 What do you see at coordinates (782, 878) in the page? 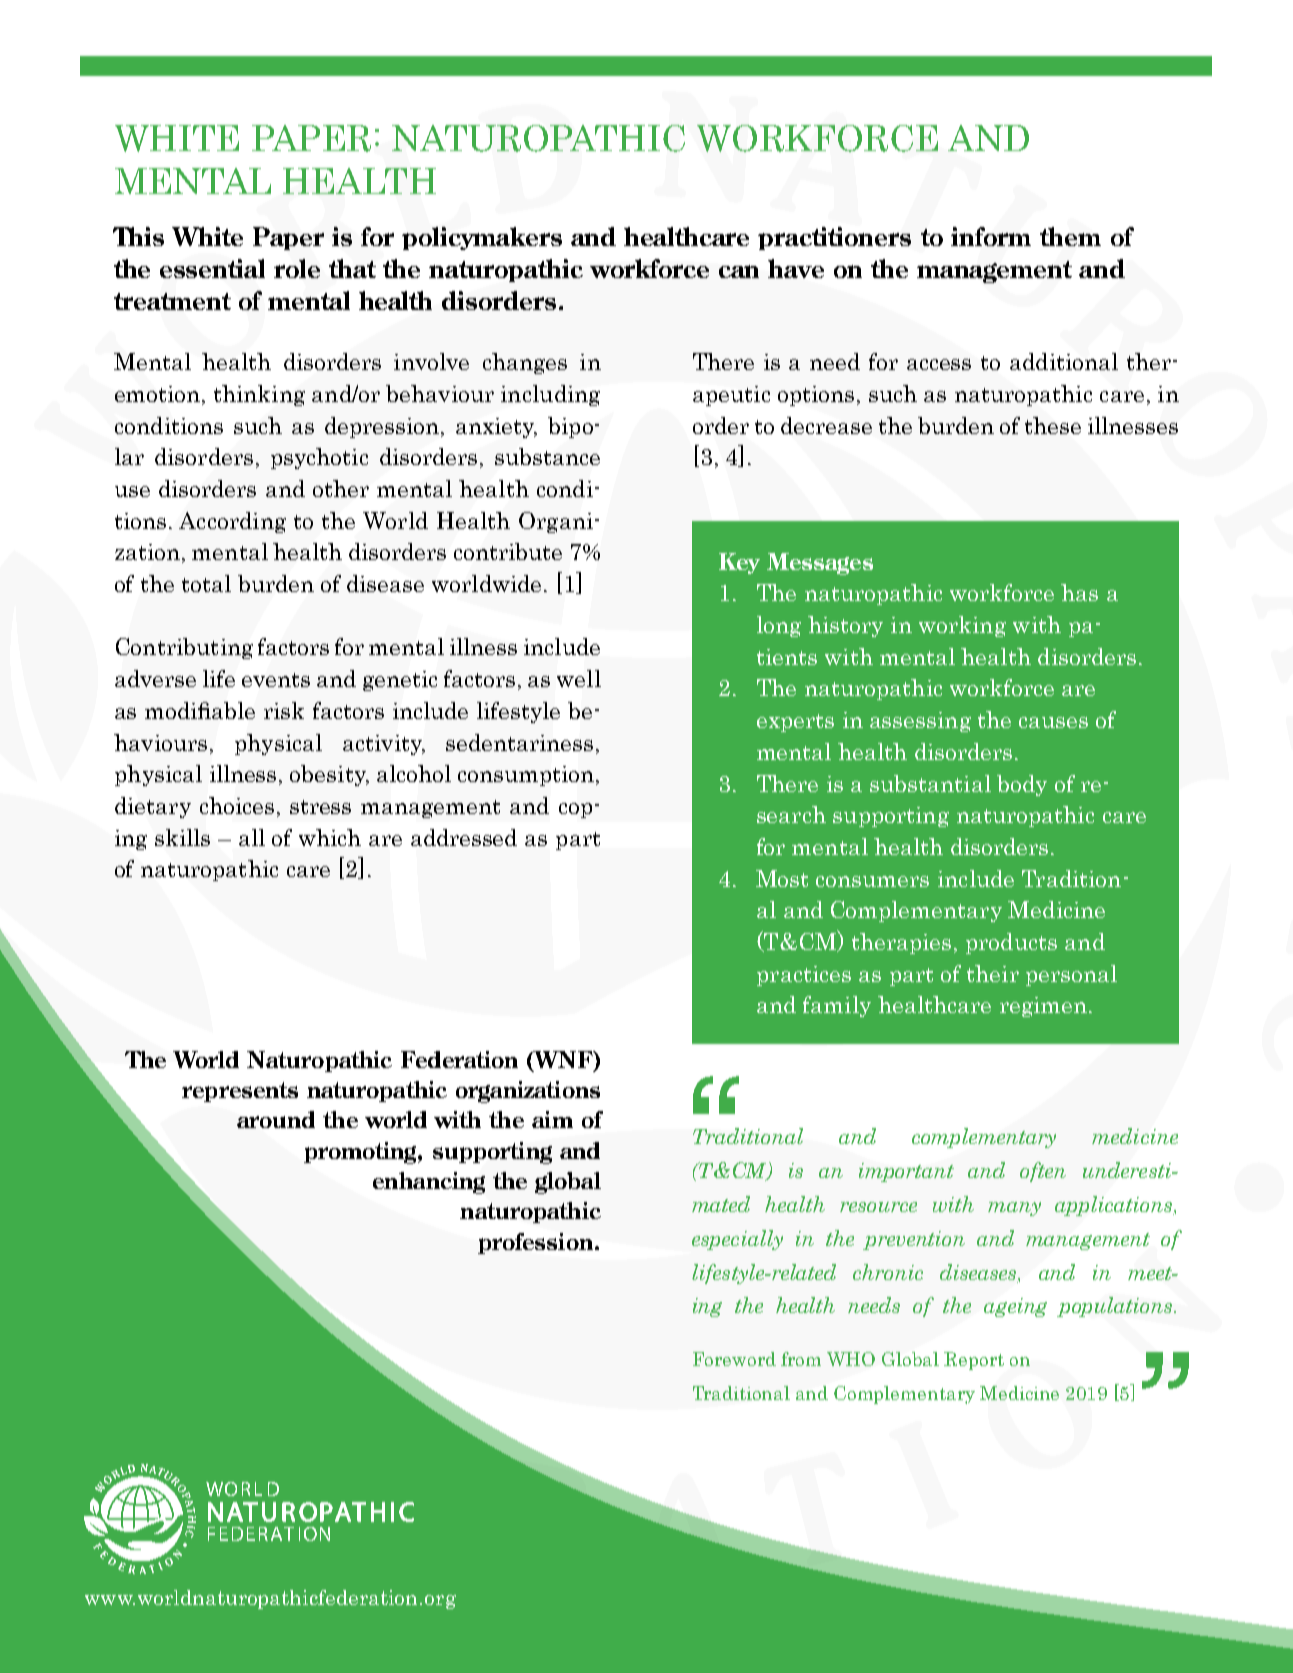
I see `Most` at bounding box center [782, 878].
